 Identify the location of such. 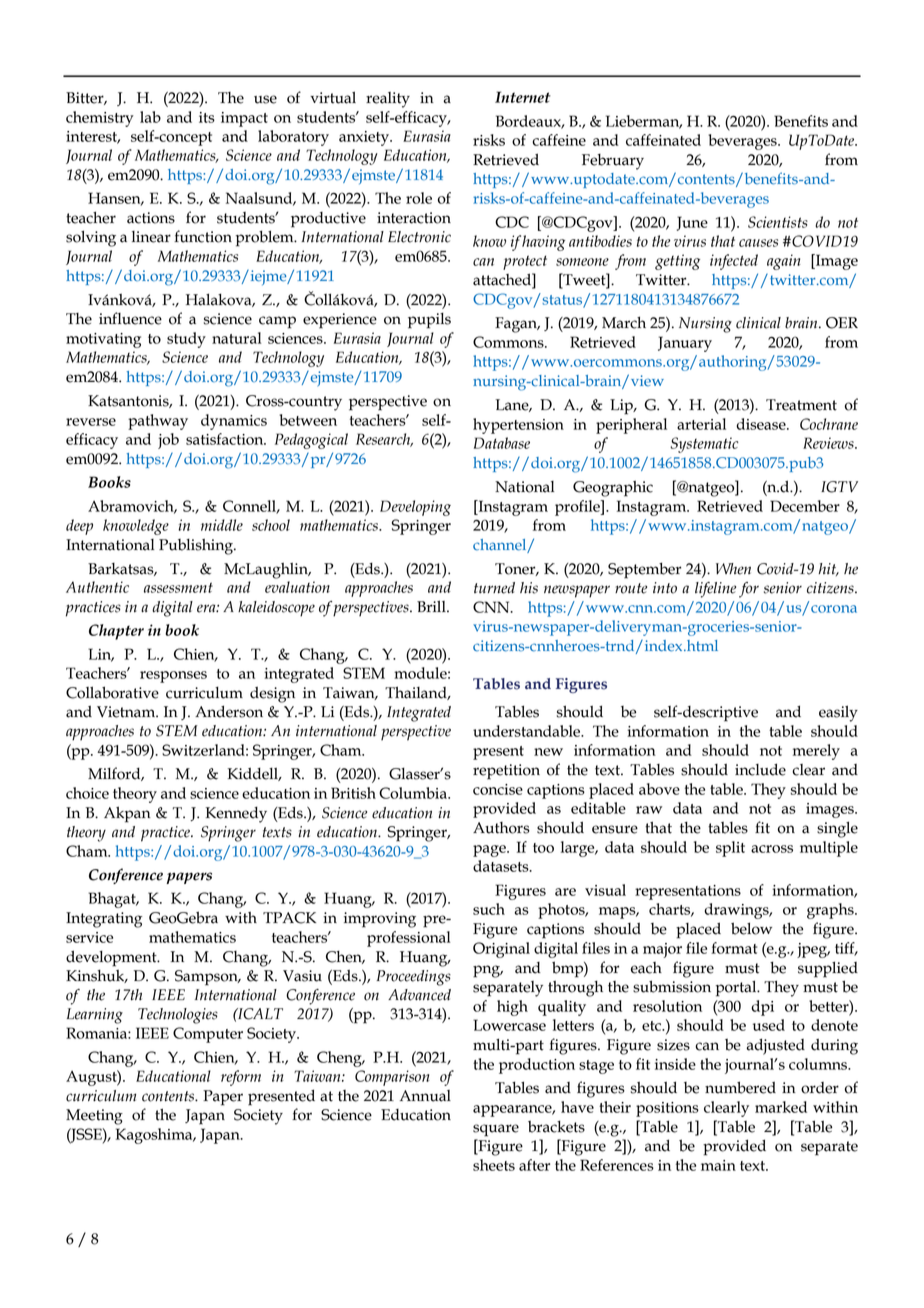
(489, 909).
